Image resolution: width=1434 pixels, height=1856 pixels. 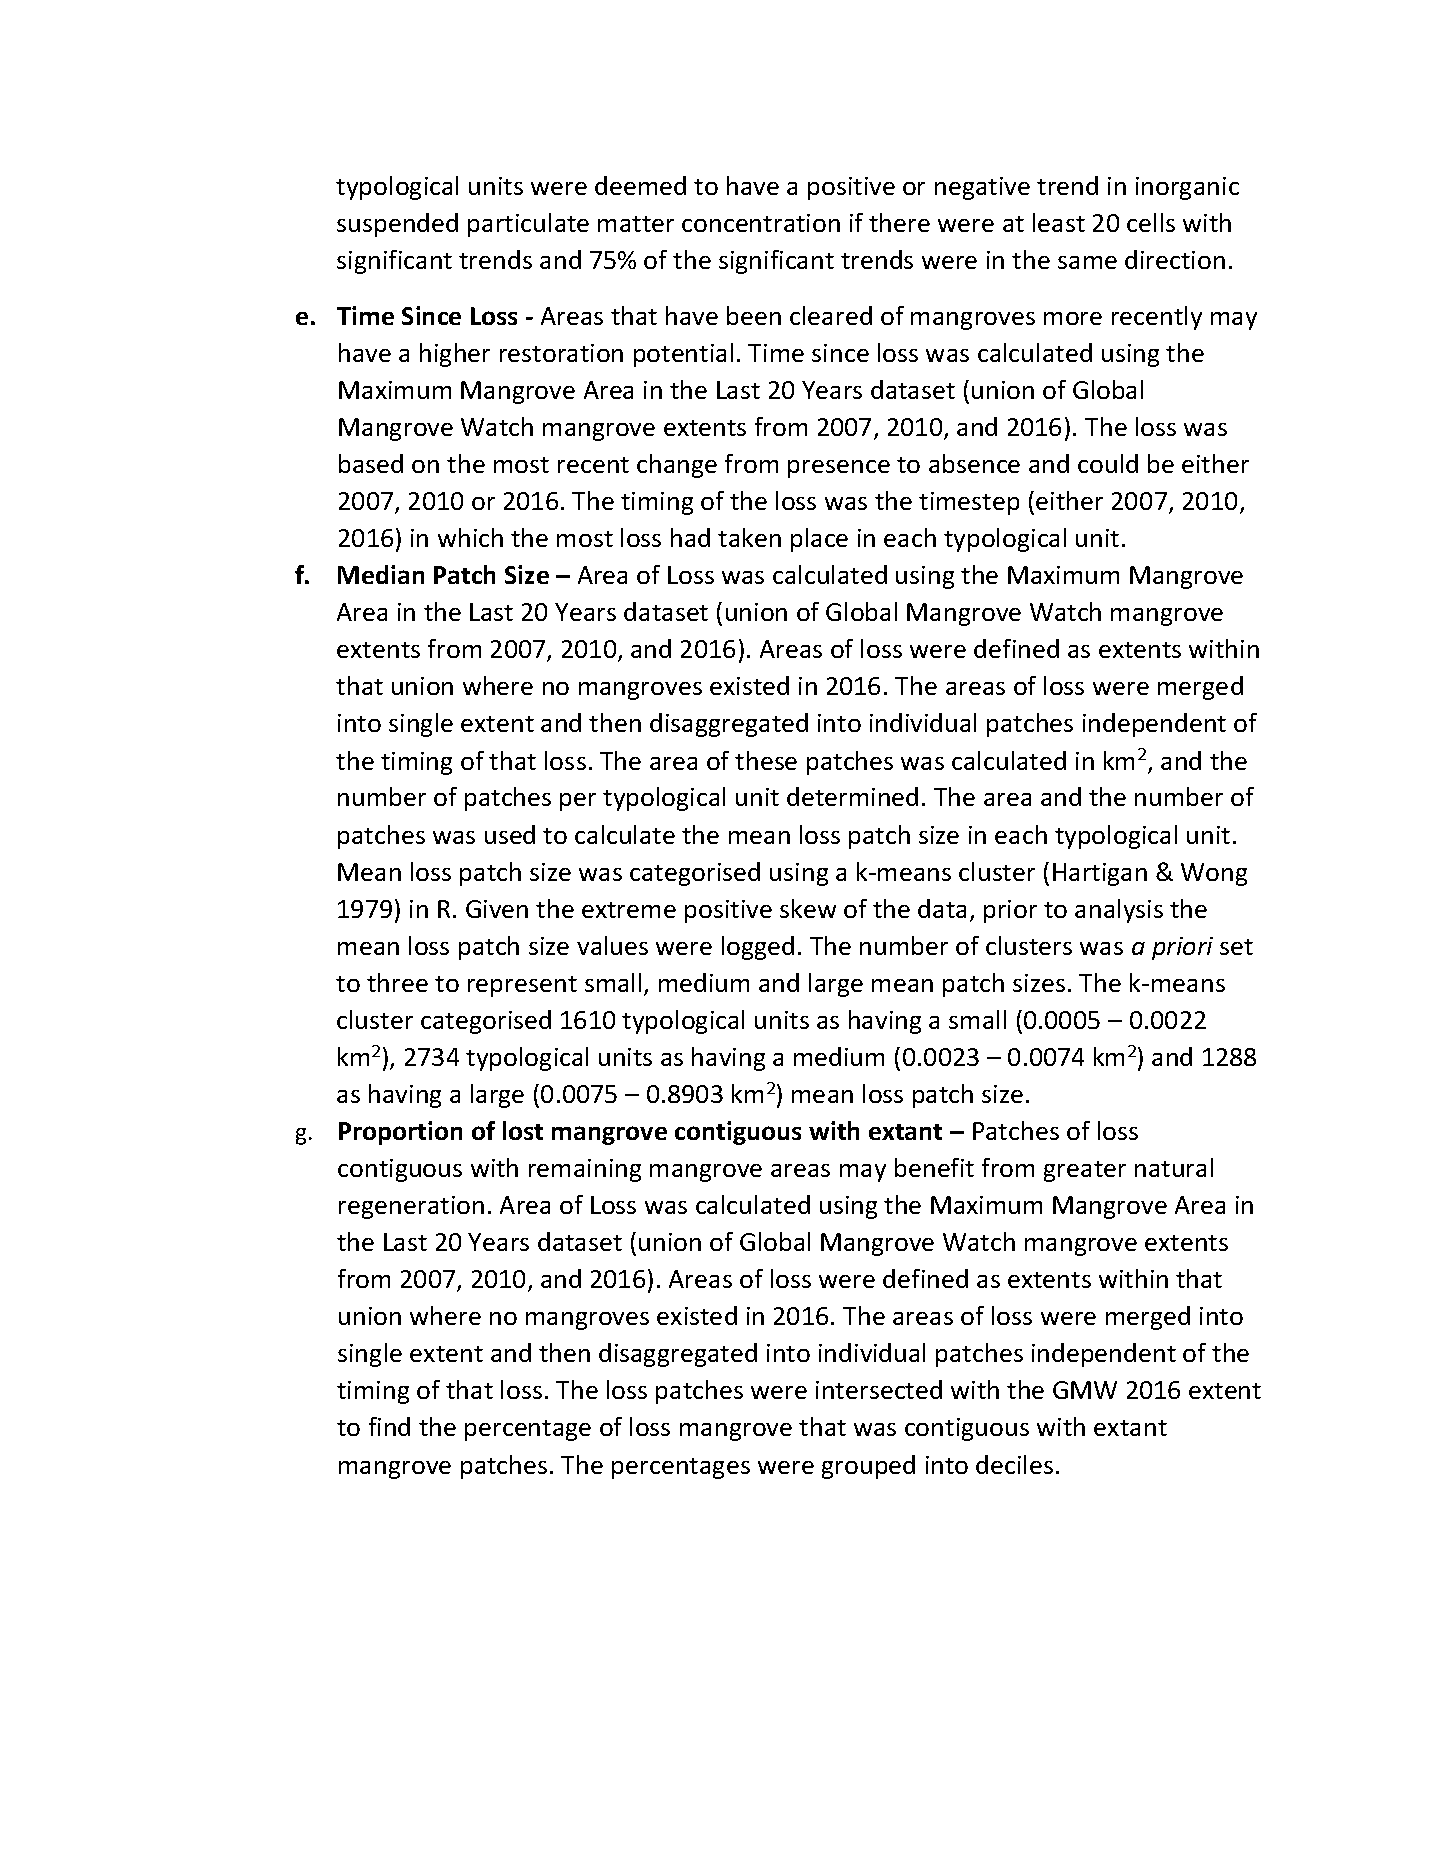 I want to click on particulate, so click(x=528, y=225).
